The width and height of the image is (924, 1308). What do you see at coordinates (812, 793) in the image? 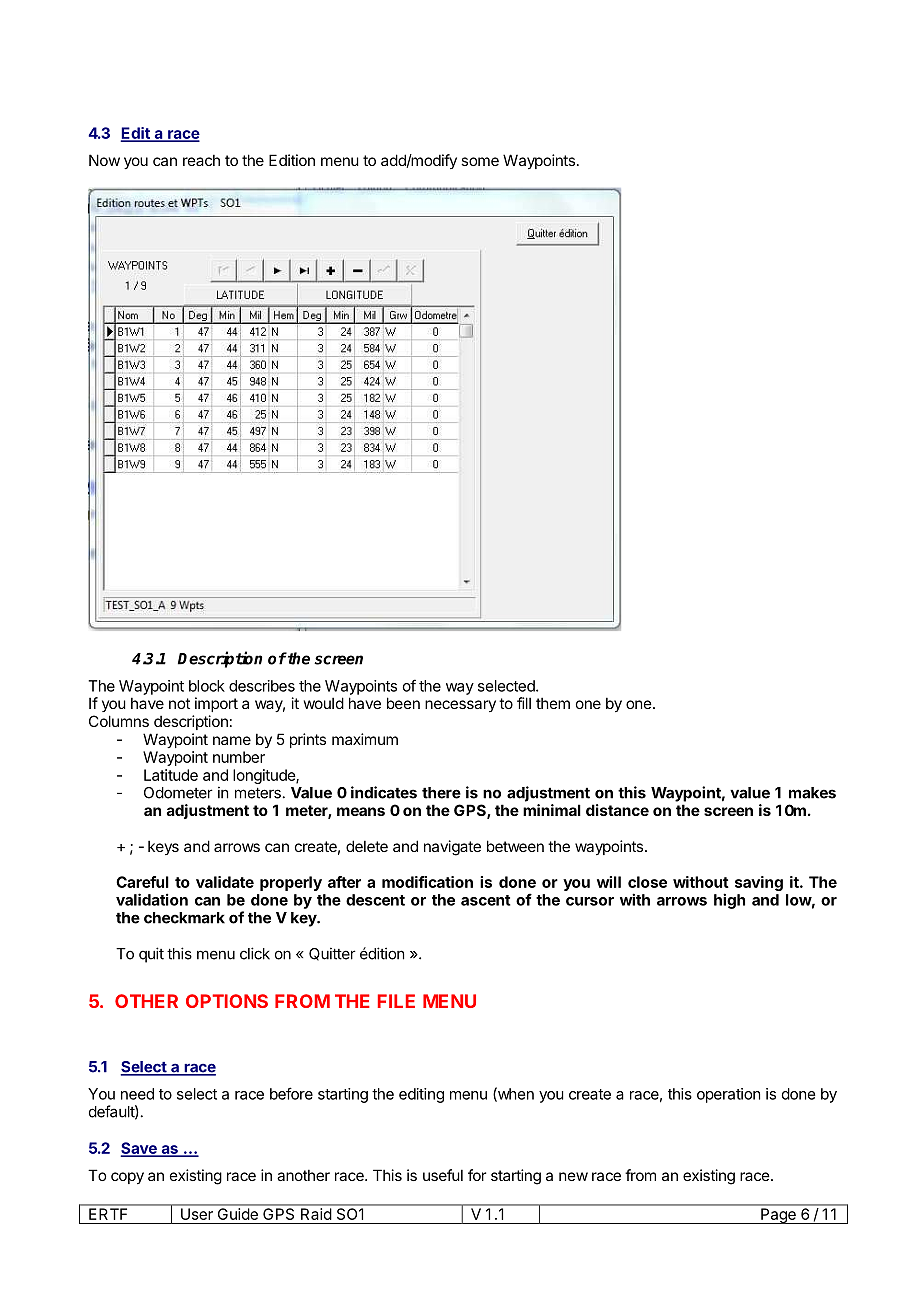
I see `makes` at bounding box center [812, 793].
